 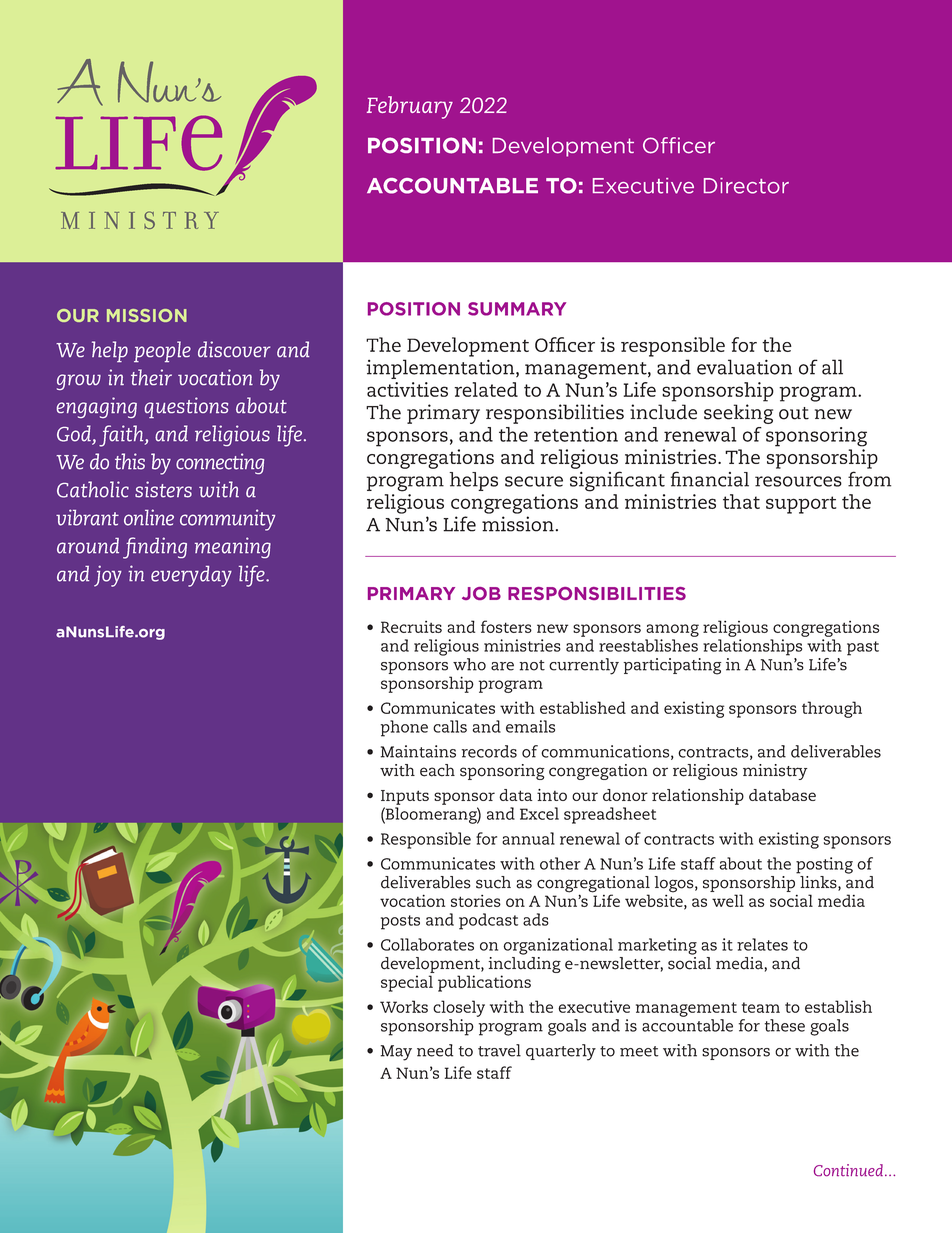 What do you see at coordinates (744, 367) in the screenshot?
I see `evaluation` at bounding box center [744, 367].
